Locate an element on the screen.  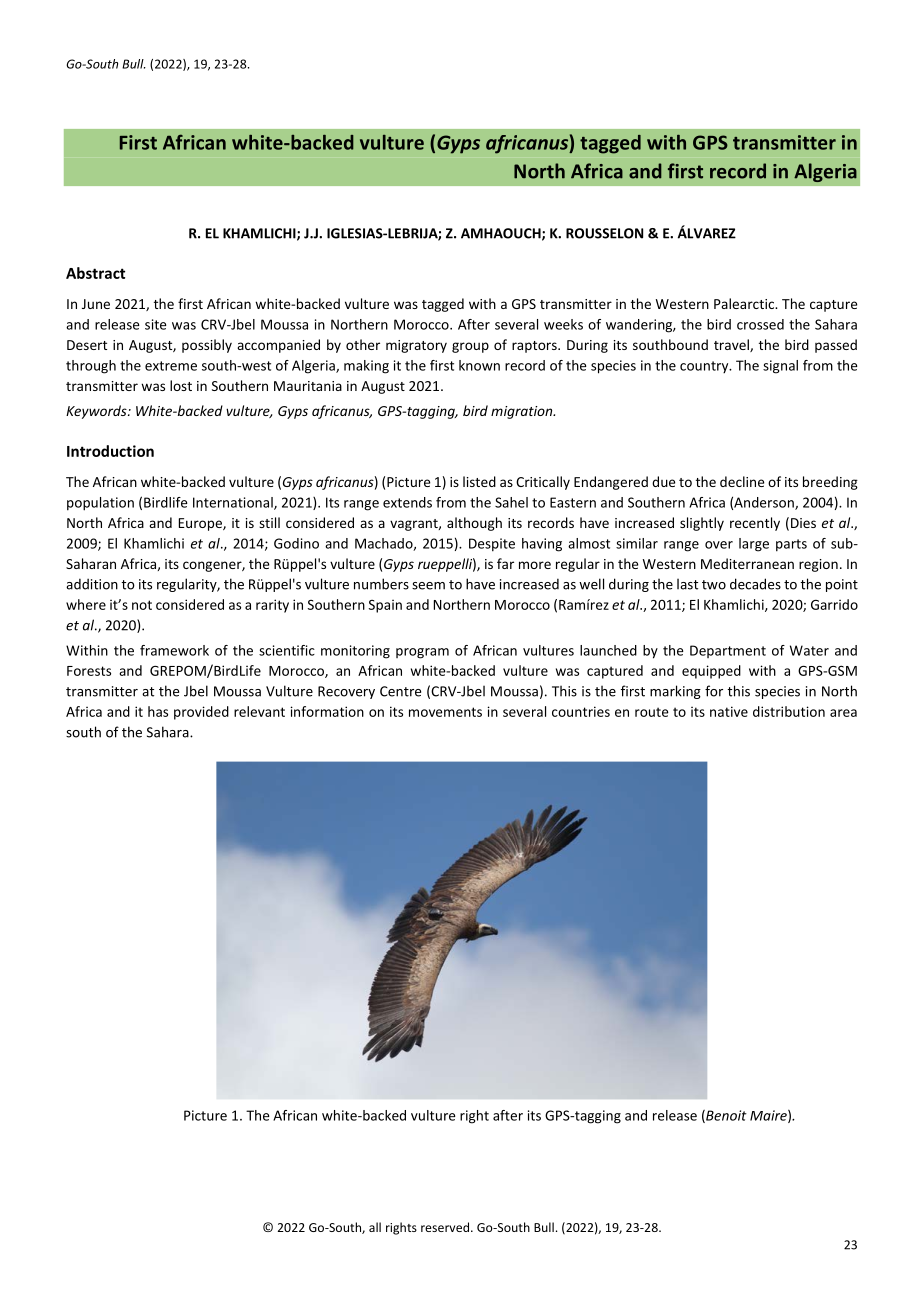
movements is located at coordinates (445, 712).
